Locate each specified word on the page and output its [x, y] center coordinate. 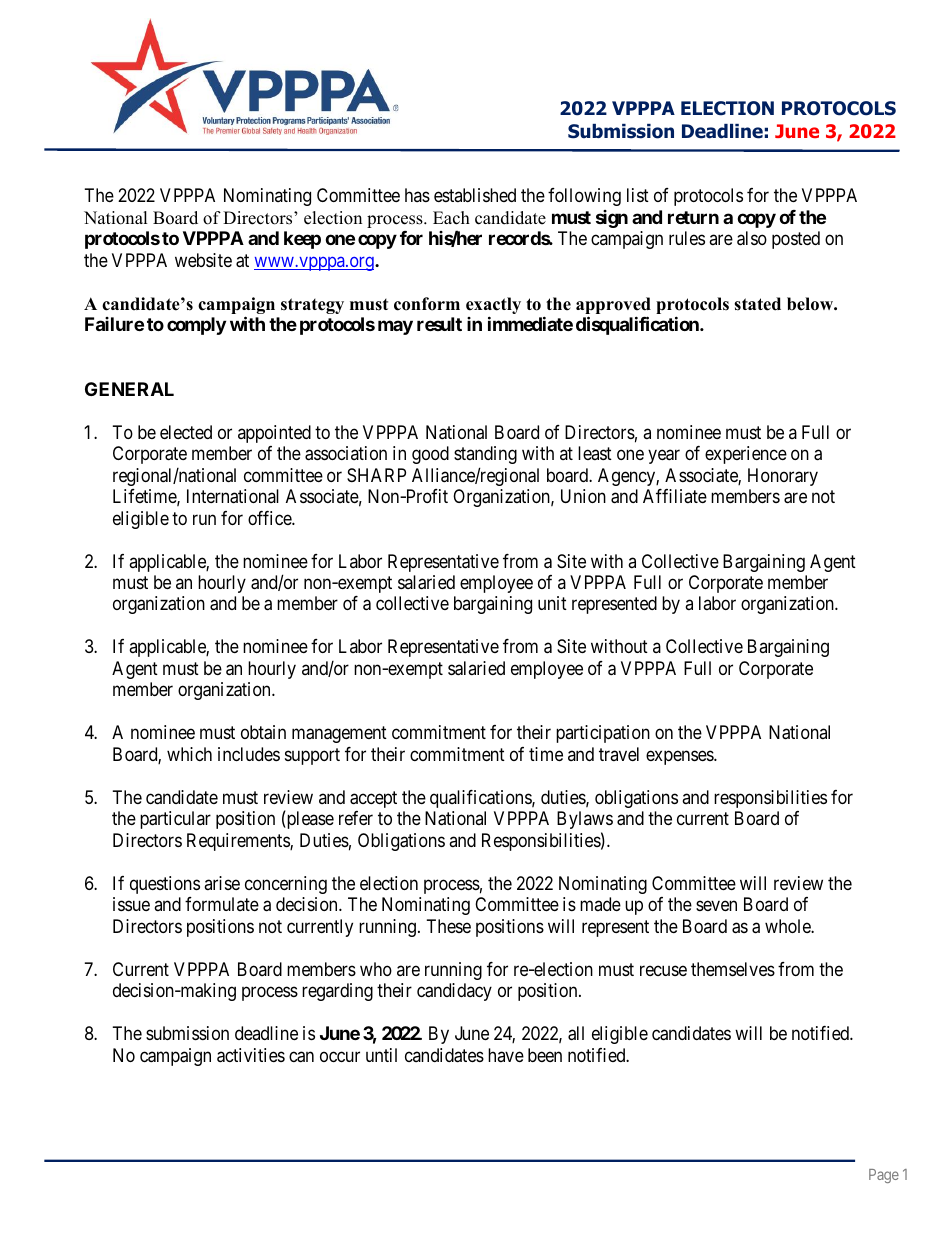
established [475, 195]
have [506, 1055]
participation [603, 734]
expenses [680, 757]
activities [251, 1055]
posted [796, 240]
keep [302, 240]
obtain [263, 732]
